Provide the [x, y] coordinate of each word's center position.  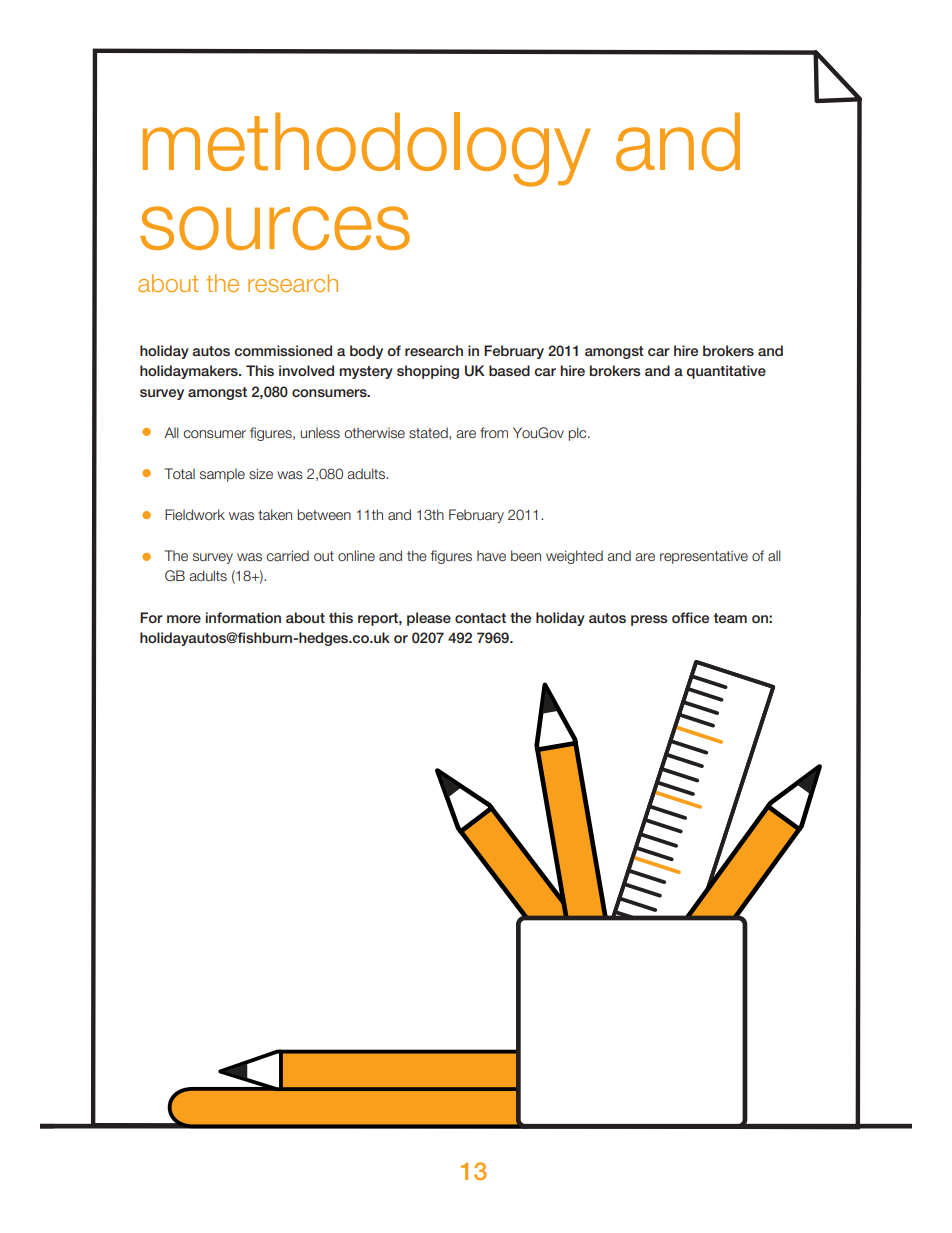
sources [275, 228]
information [243, 617]
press [649, 620]
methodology [367, 149]
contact [480, 618]
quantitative [726, 372]
